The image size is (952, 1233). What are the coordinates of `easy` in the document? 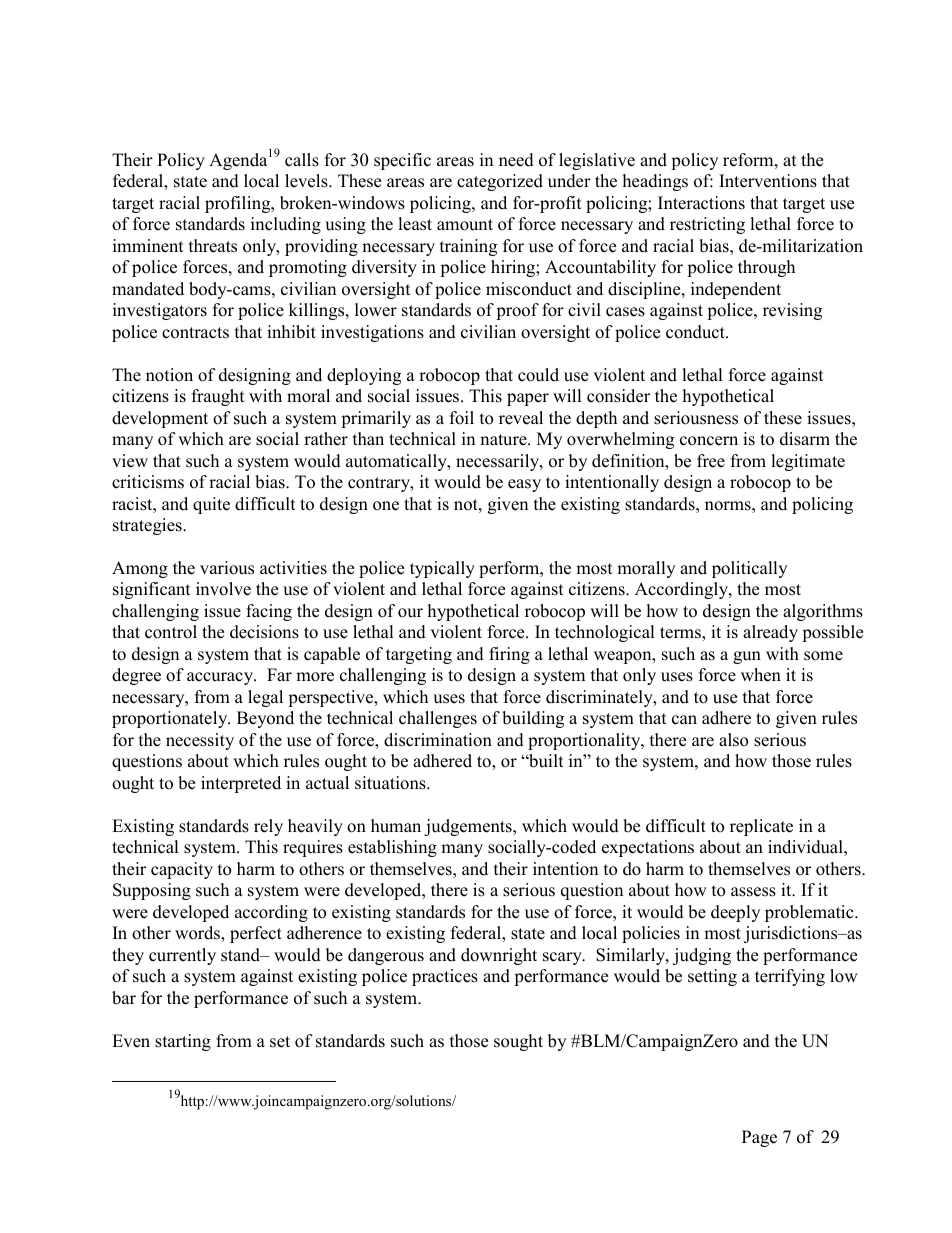 It's located at (524, 485).
